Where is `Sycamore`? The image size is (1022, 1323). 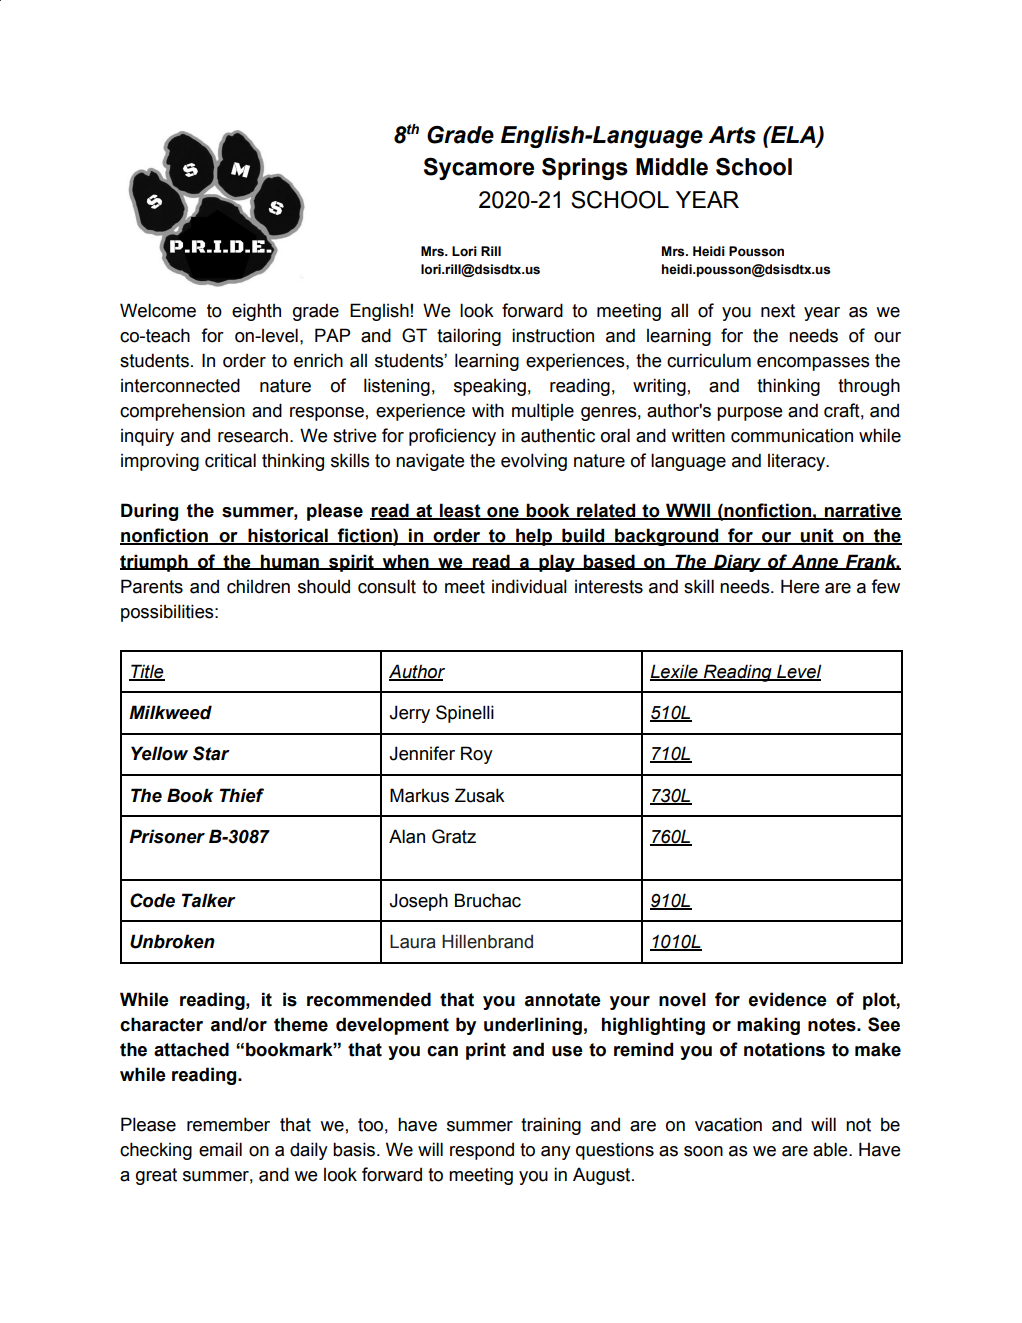
Sycamore is located at coordinates (479, 169).
